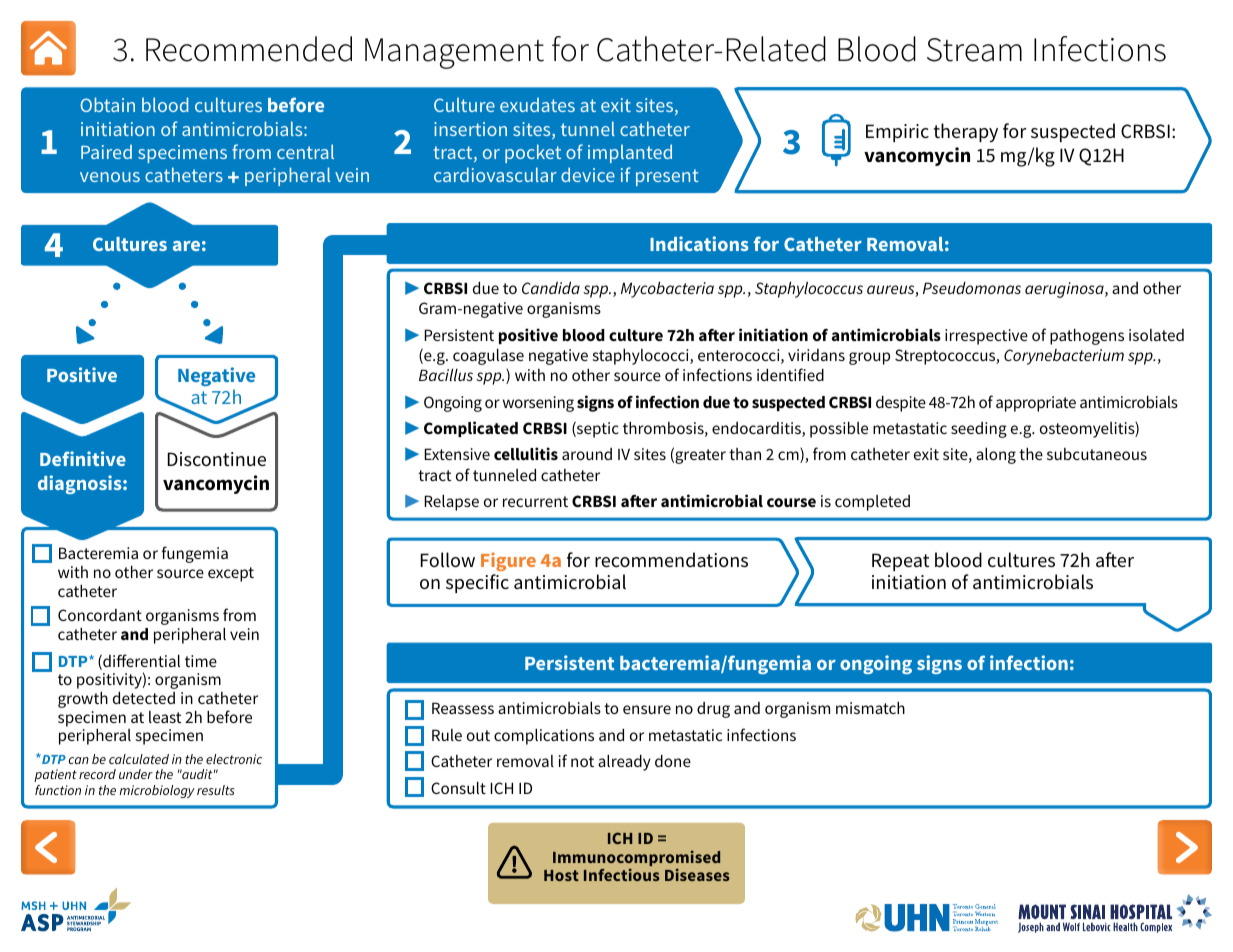  Describe the element at coordinates (636, 859) in the image. I see `Immunocompromised` at that location.
